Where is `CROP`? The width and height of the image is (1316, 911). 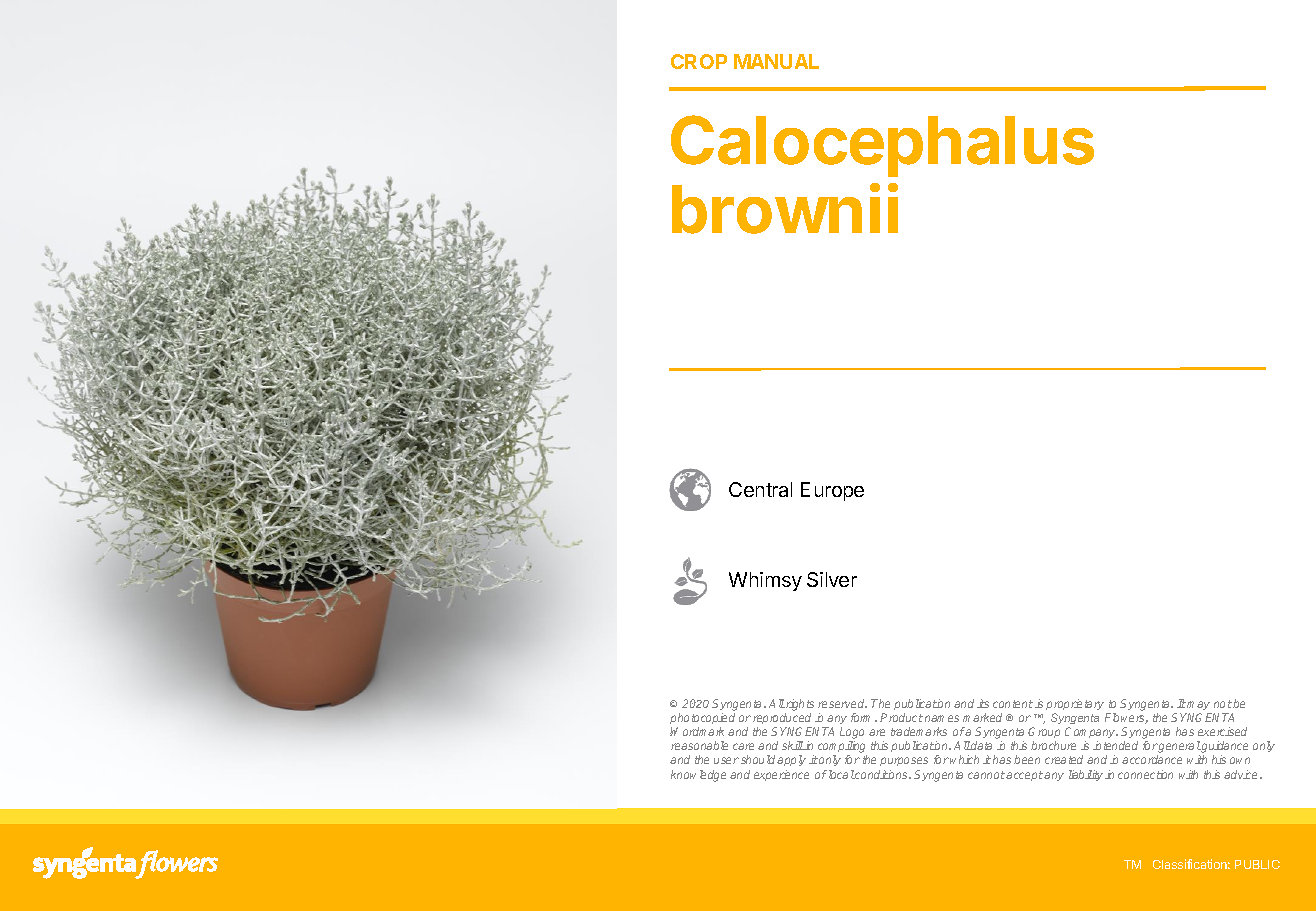
CROP is located at coordinates (699, 61).
